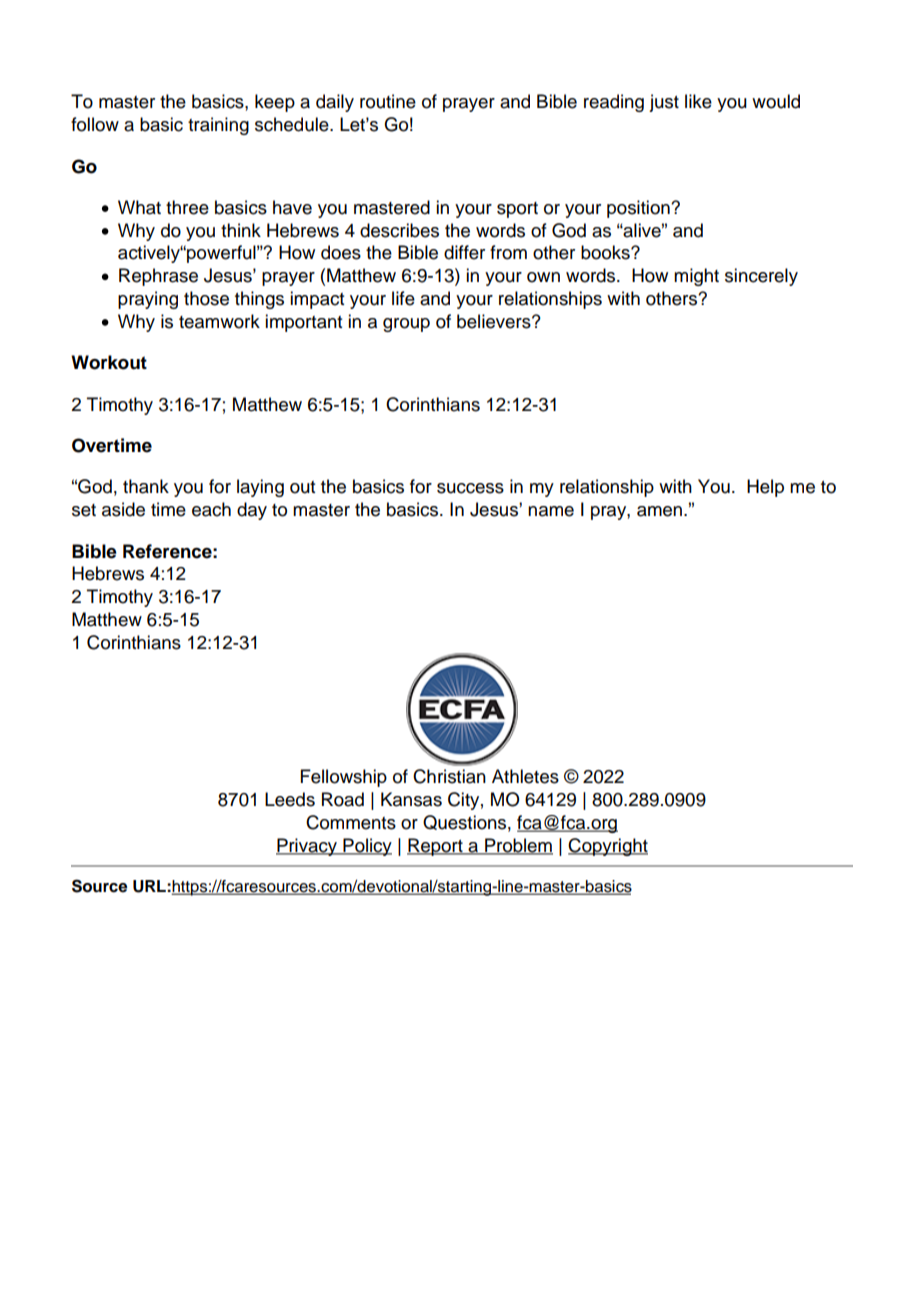  Describe the element at coordinates (696, 277) in the screenshot. I see `might` at that location.
